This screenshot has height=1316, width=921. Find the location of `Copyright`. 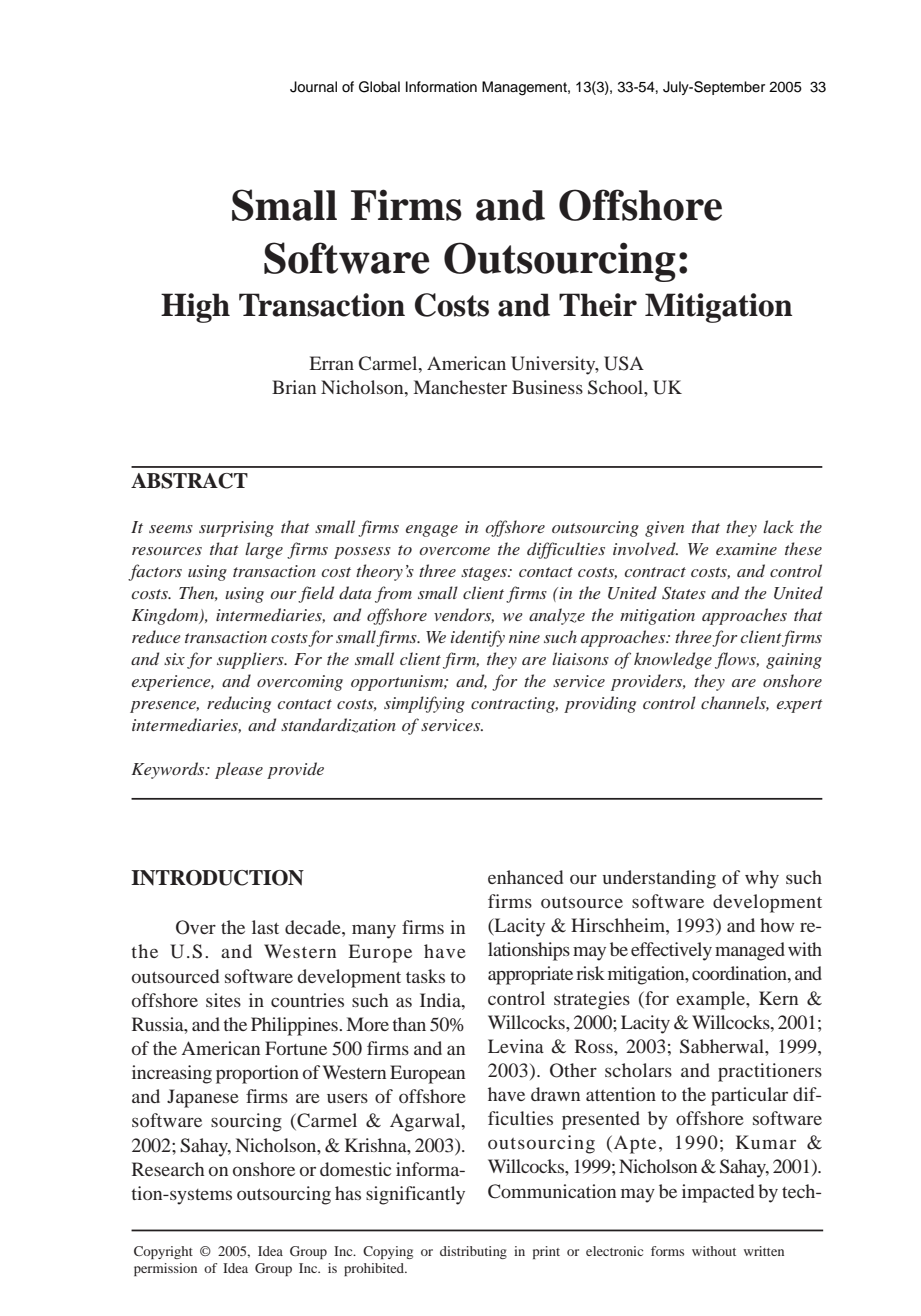

Copyright is located at coordinates (163, 1252).
